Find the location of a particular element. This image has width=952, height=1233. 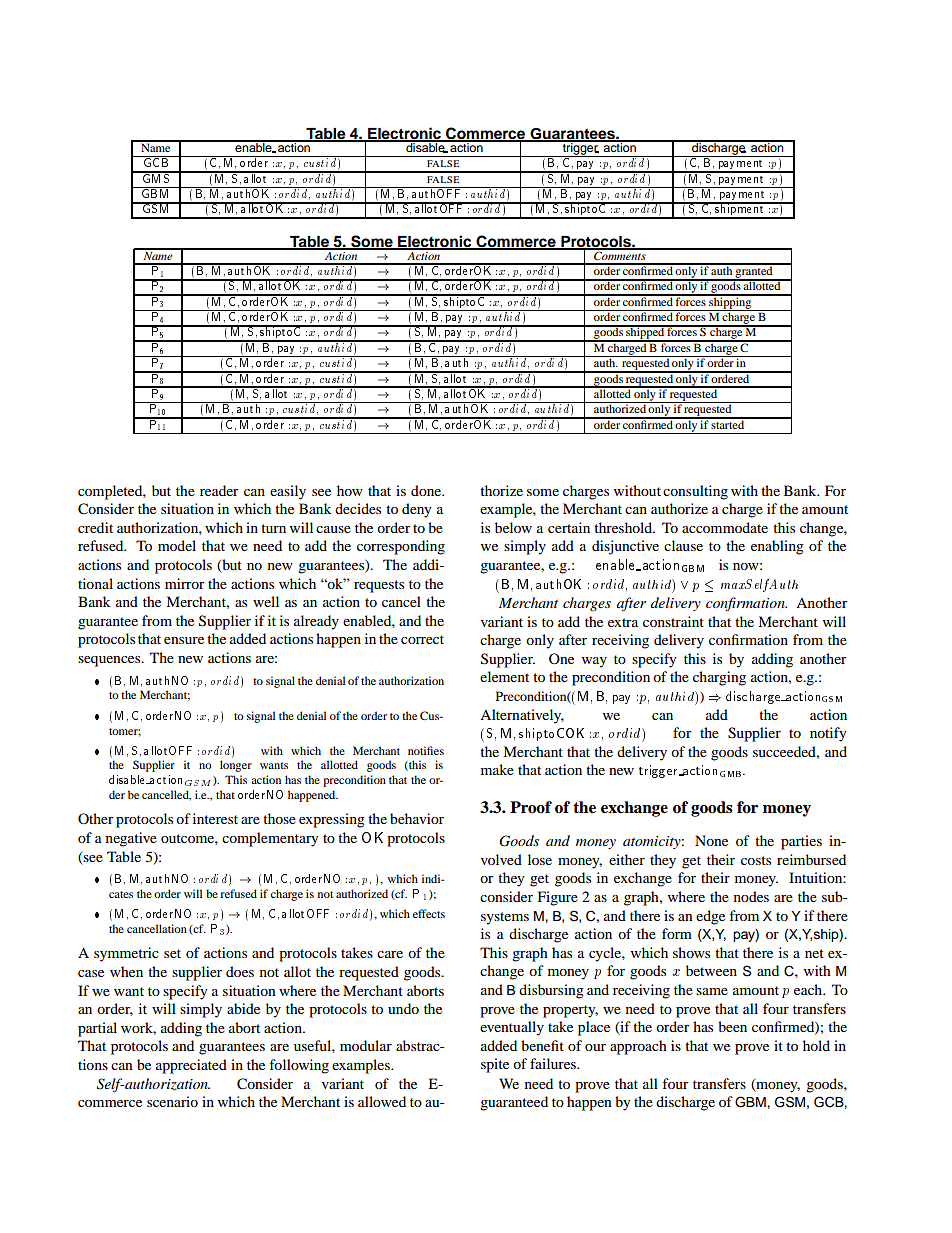

done is located at coordinates (427, 490).
